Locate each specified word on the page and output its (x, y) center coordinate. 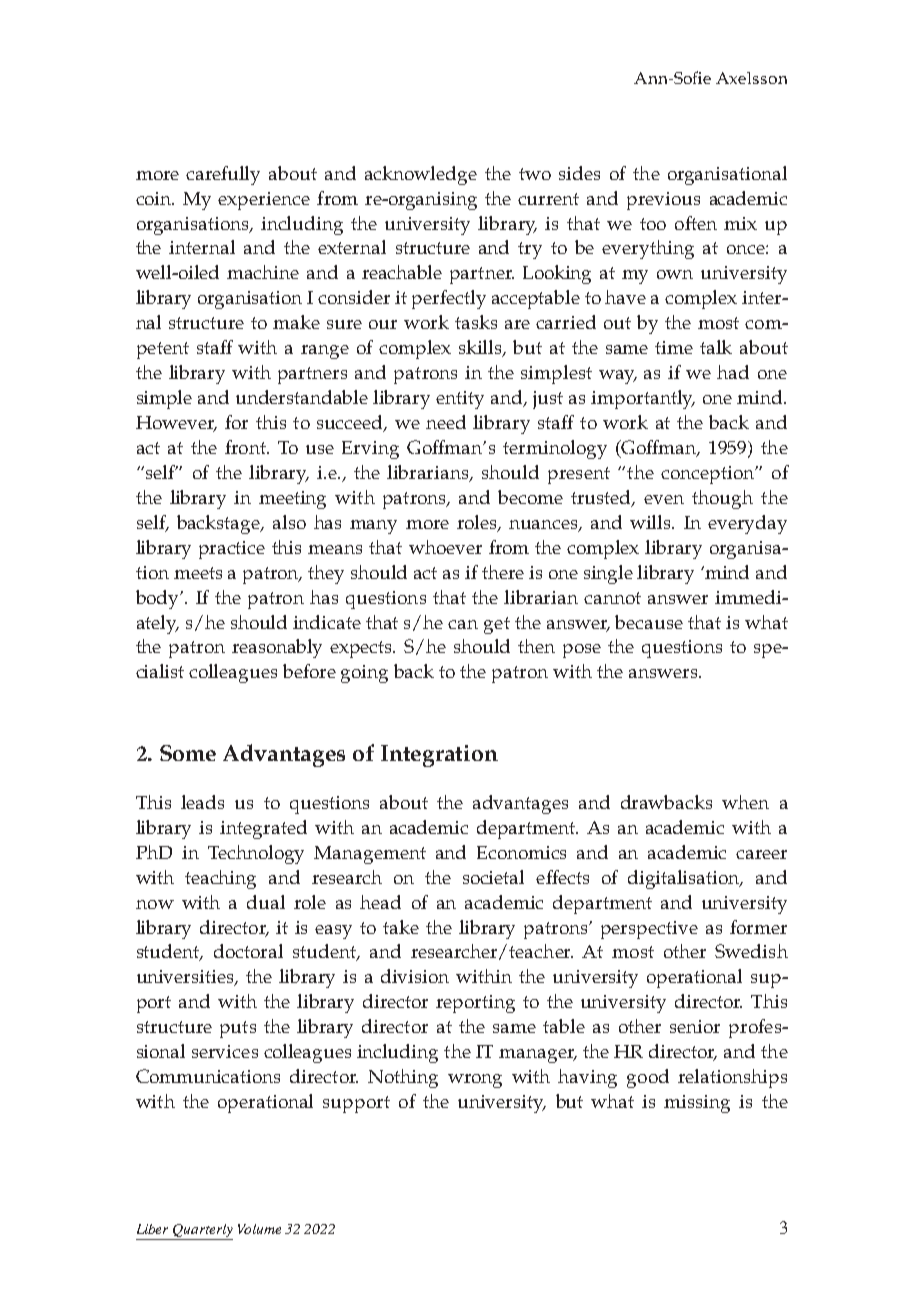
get (497, 625)
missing (697, 1104)
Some (188, 753)
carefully (223, 175)
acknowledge (421, 175)
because (649, 622)
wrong (475, 1081)
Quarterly (202, 1232)
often (696, 223)
